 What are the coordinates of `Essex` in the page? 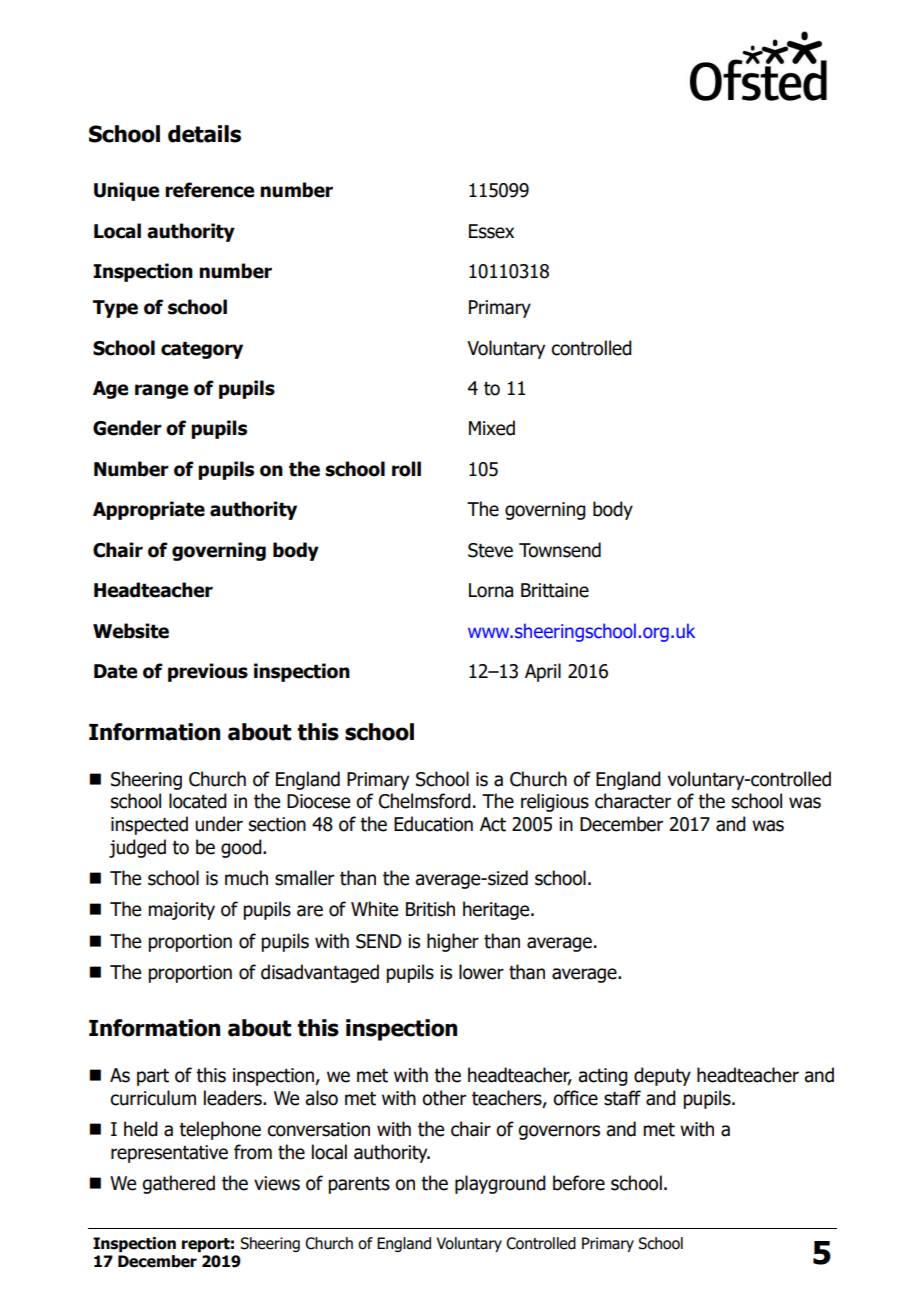 It's located at (491, 231).
